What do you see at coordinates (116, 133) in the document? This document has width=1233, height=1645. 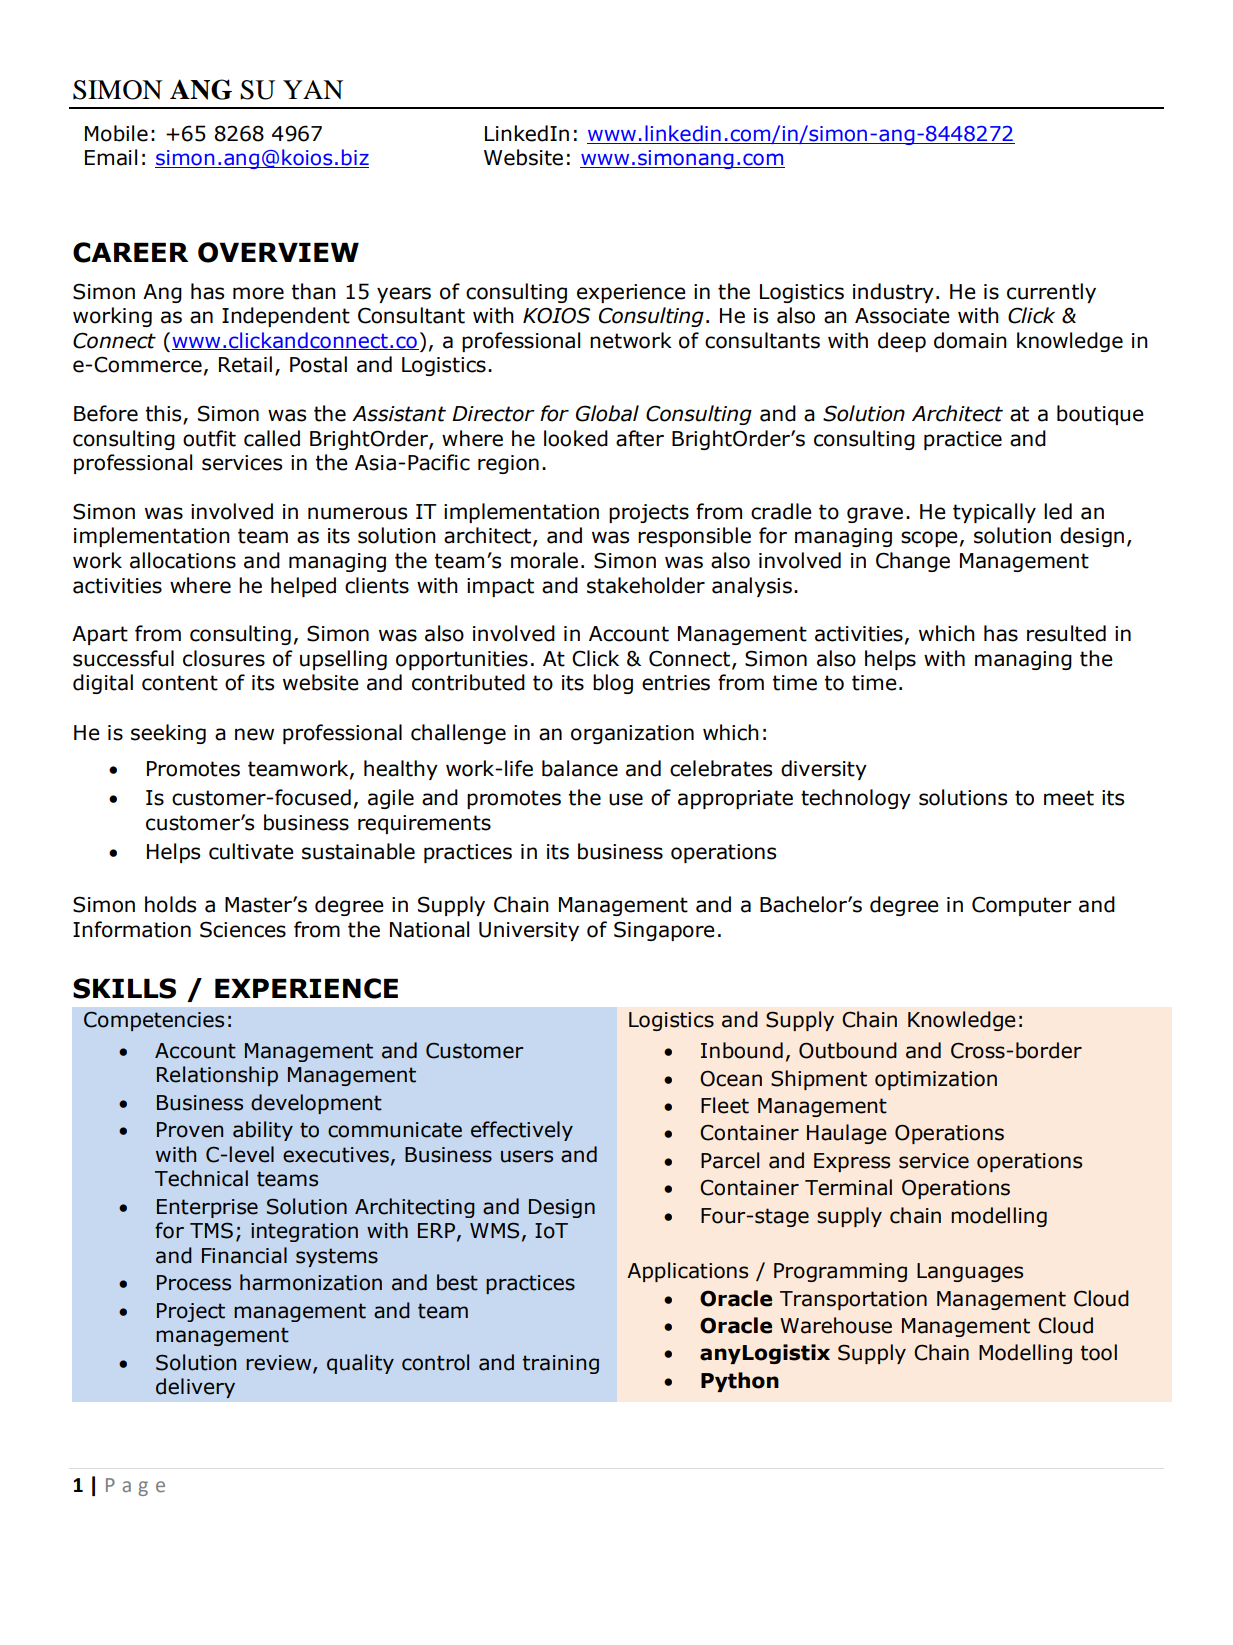 I see `Mobile` at bounding box center [116, 133].
